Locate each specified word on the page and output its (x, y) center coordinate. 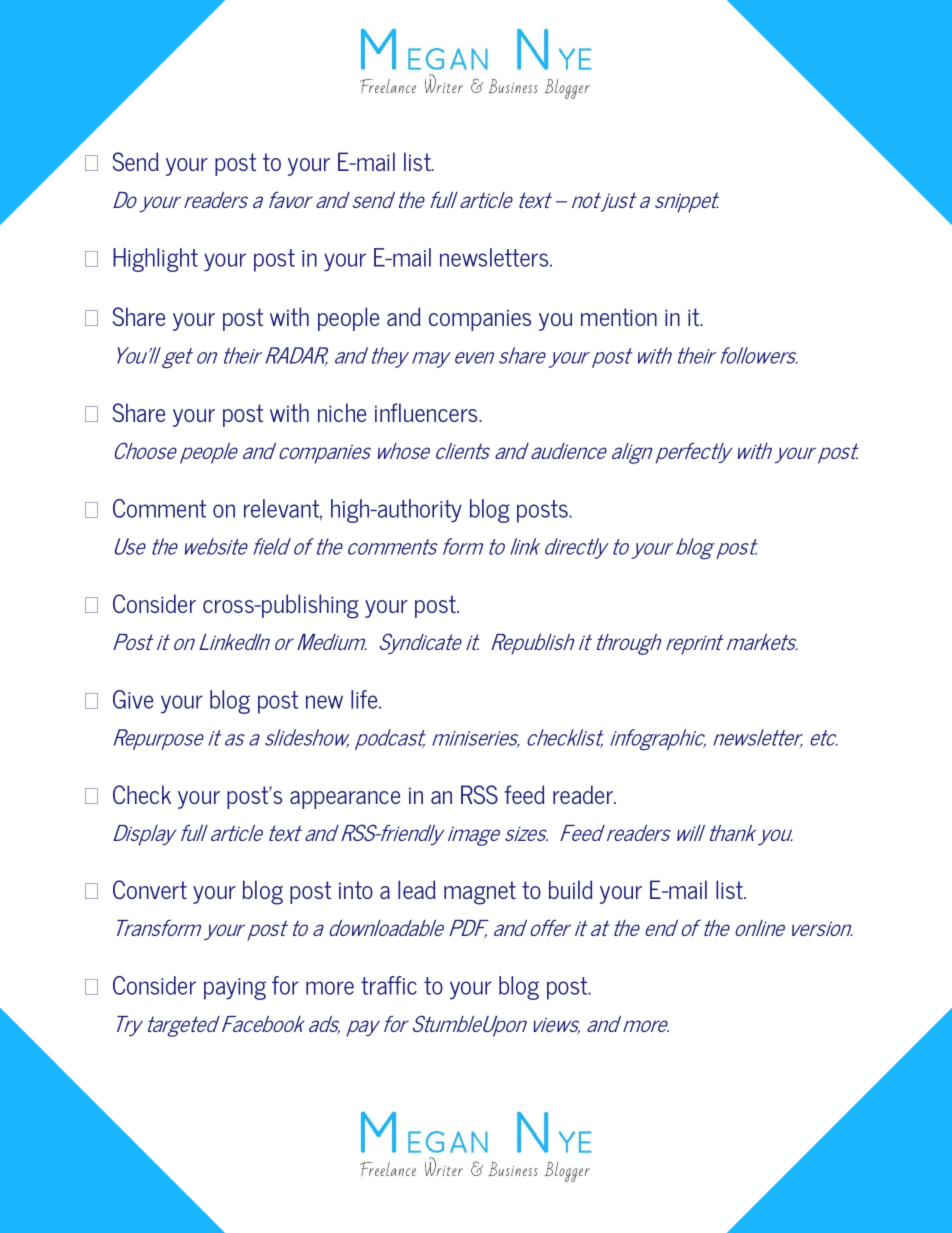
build (571, 889)
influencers (427, 412)
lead (417, 889)
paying (235, 989)
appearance (345, 800)
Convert (150, 889)
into (356, 890)
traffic (389, 985)
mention (619, 317)
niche (342, 412)
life (365, 699)
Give (133, 699)
